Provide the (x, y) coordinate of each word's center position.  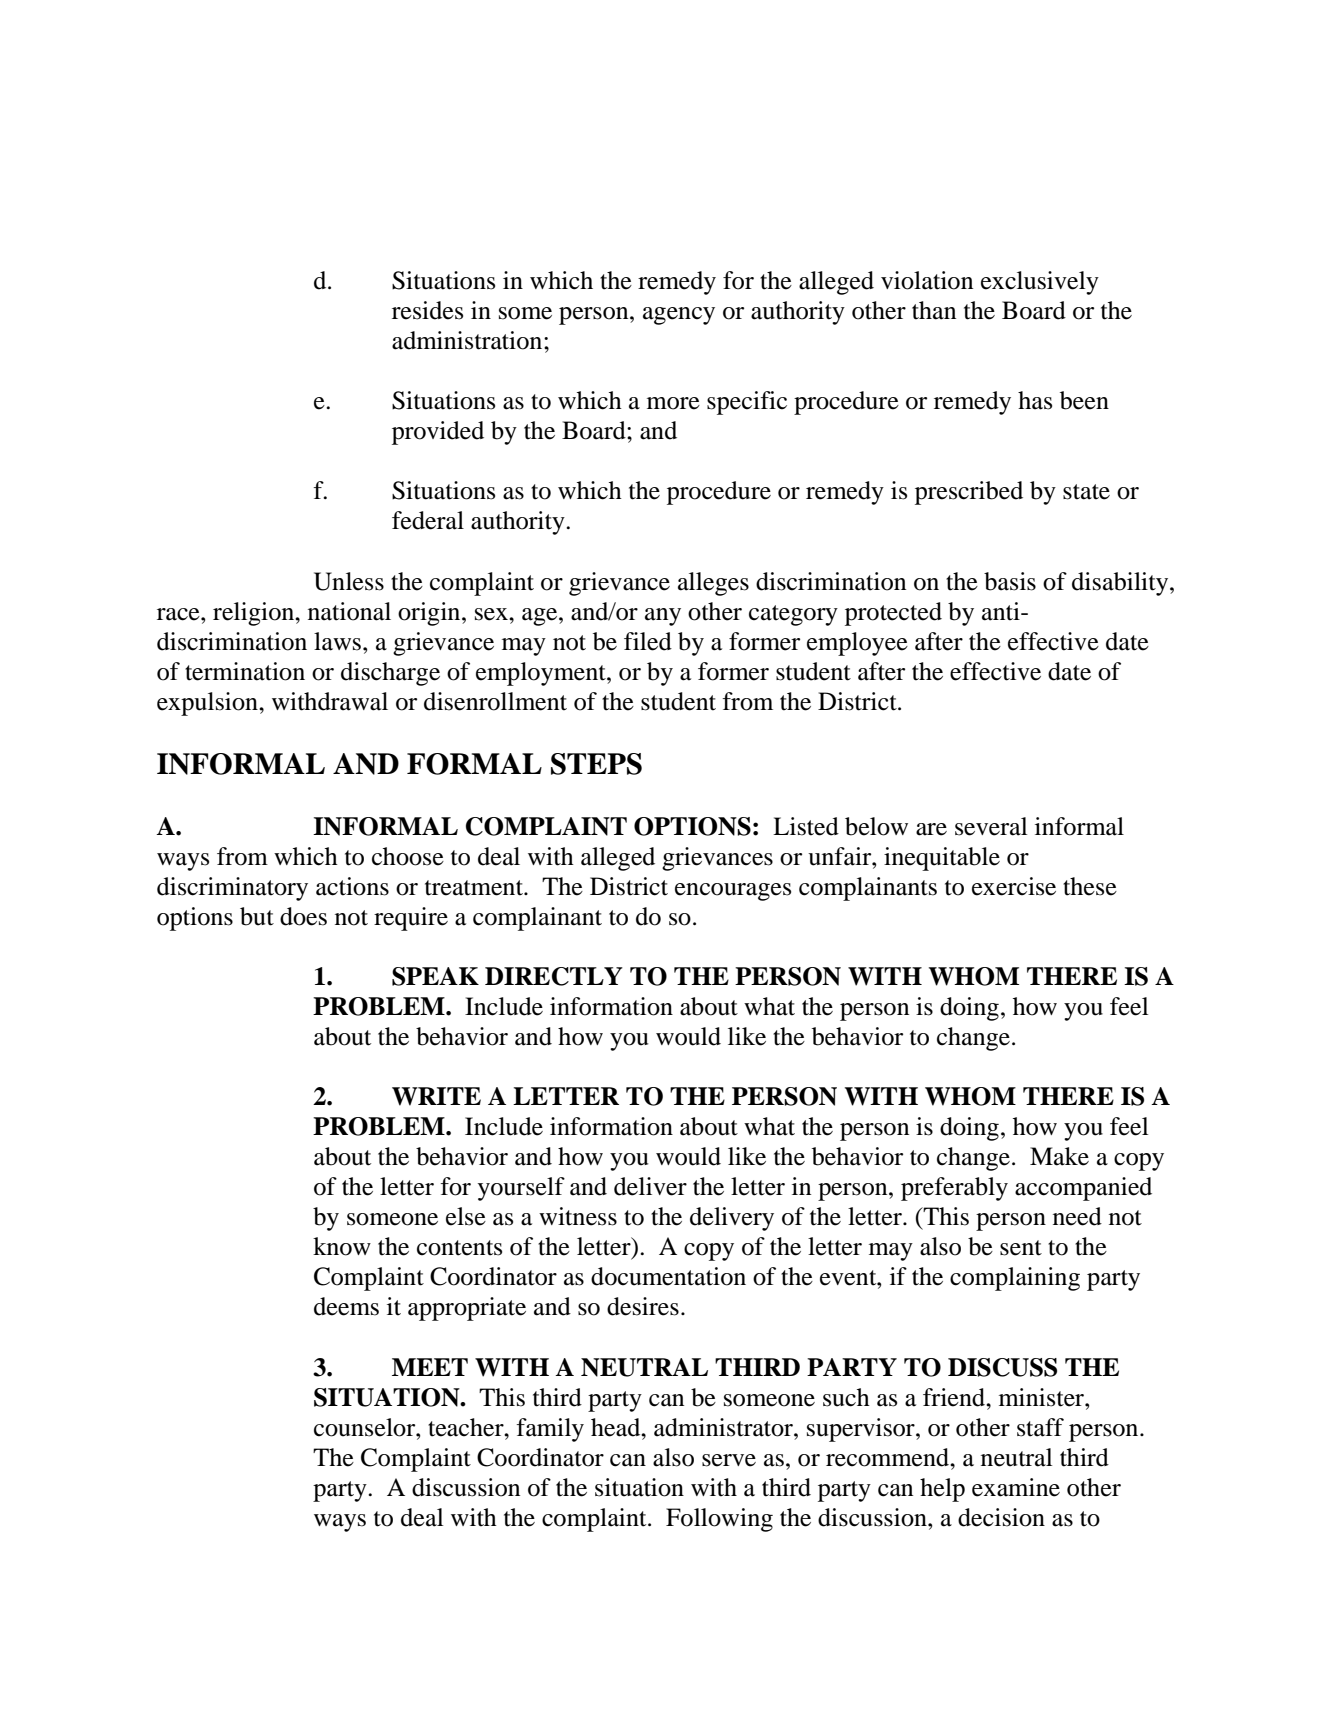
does (303, 916)
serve (729, 1460)
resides (427, 310)
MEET (430, 1367)
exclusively (1040, 283)
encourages (733, 892)
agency (679, 316)
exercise (1014, 886)
